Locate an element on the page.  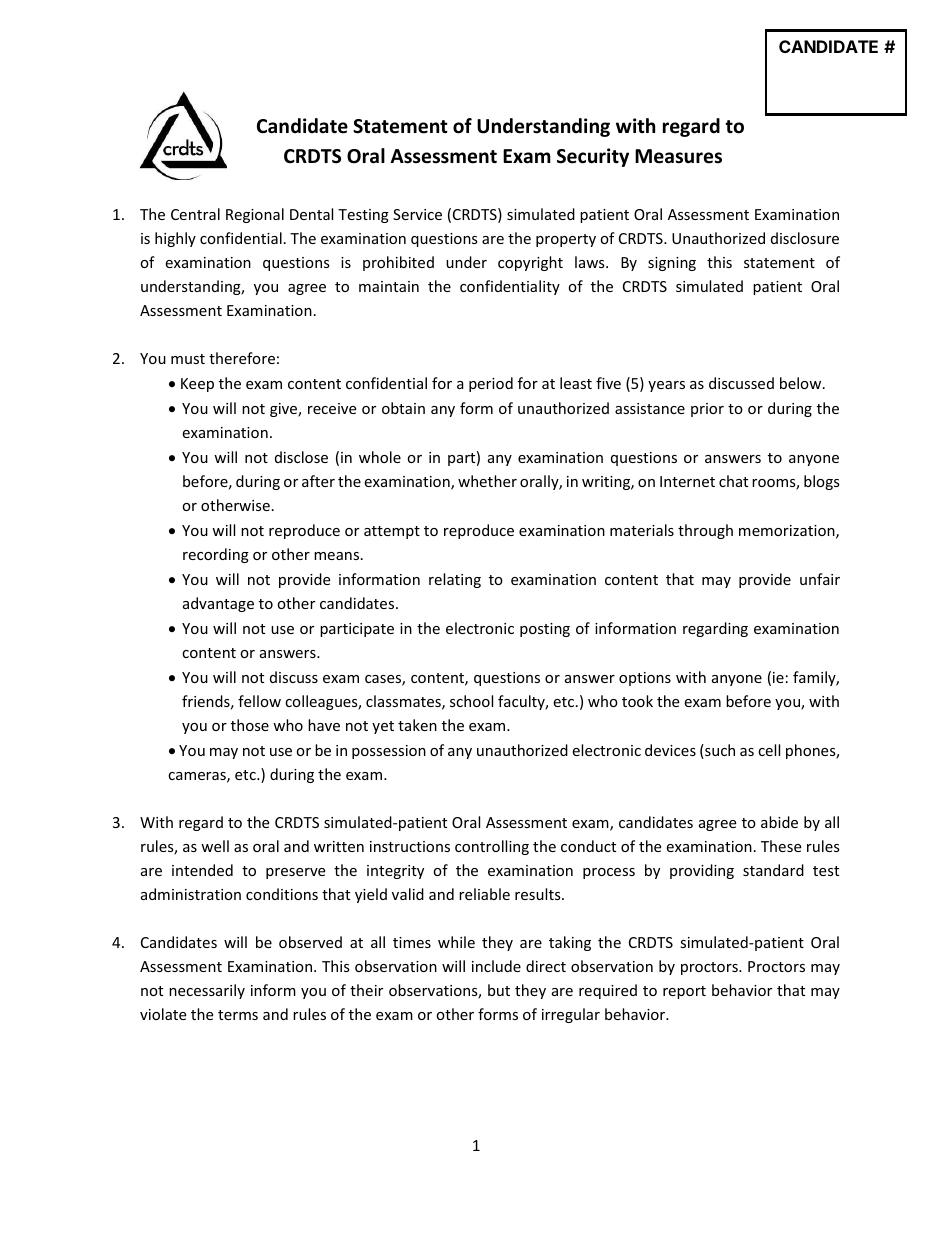
Regional is located at coordinates (255, 215).
